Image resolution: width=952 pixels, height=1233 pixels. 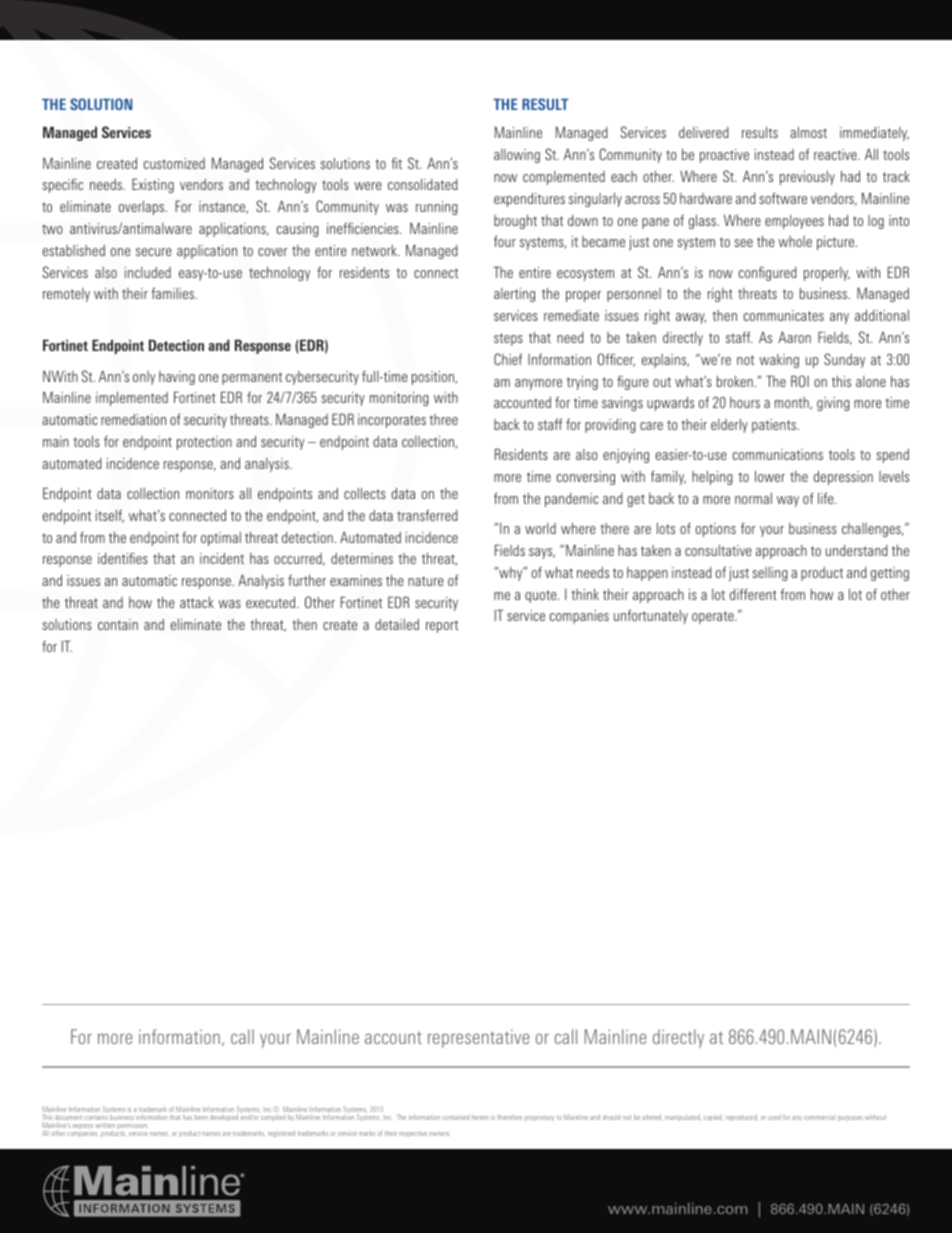 What do you see at coordinates (774, 1117) in the document?
I see `used` at bounding box center [774, 1117].
